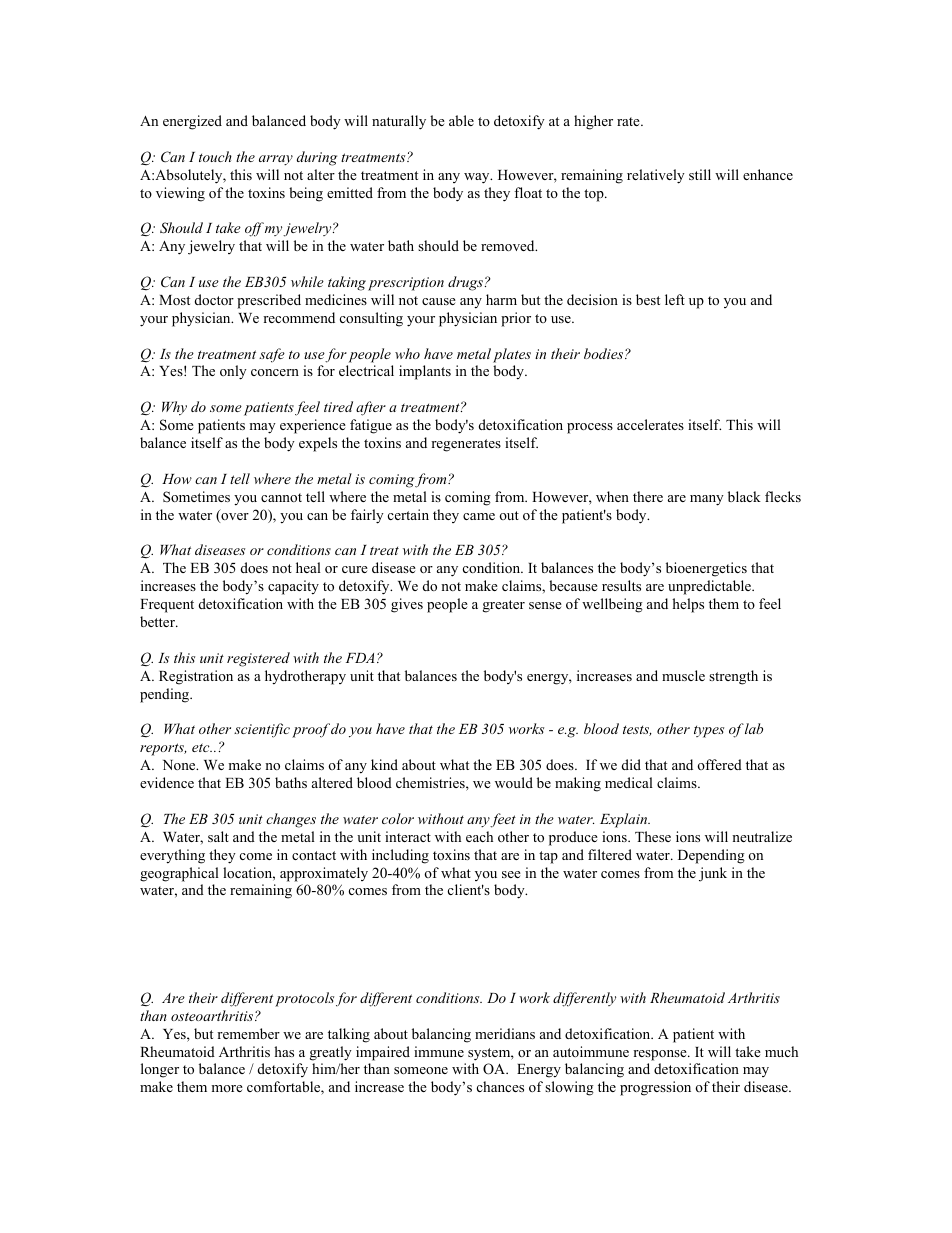  Describe the element at coordinates (478, 178) in the screenshot. I see `way` at that location.
